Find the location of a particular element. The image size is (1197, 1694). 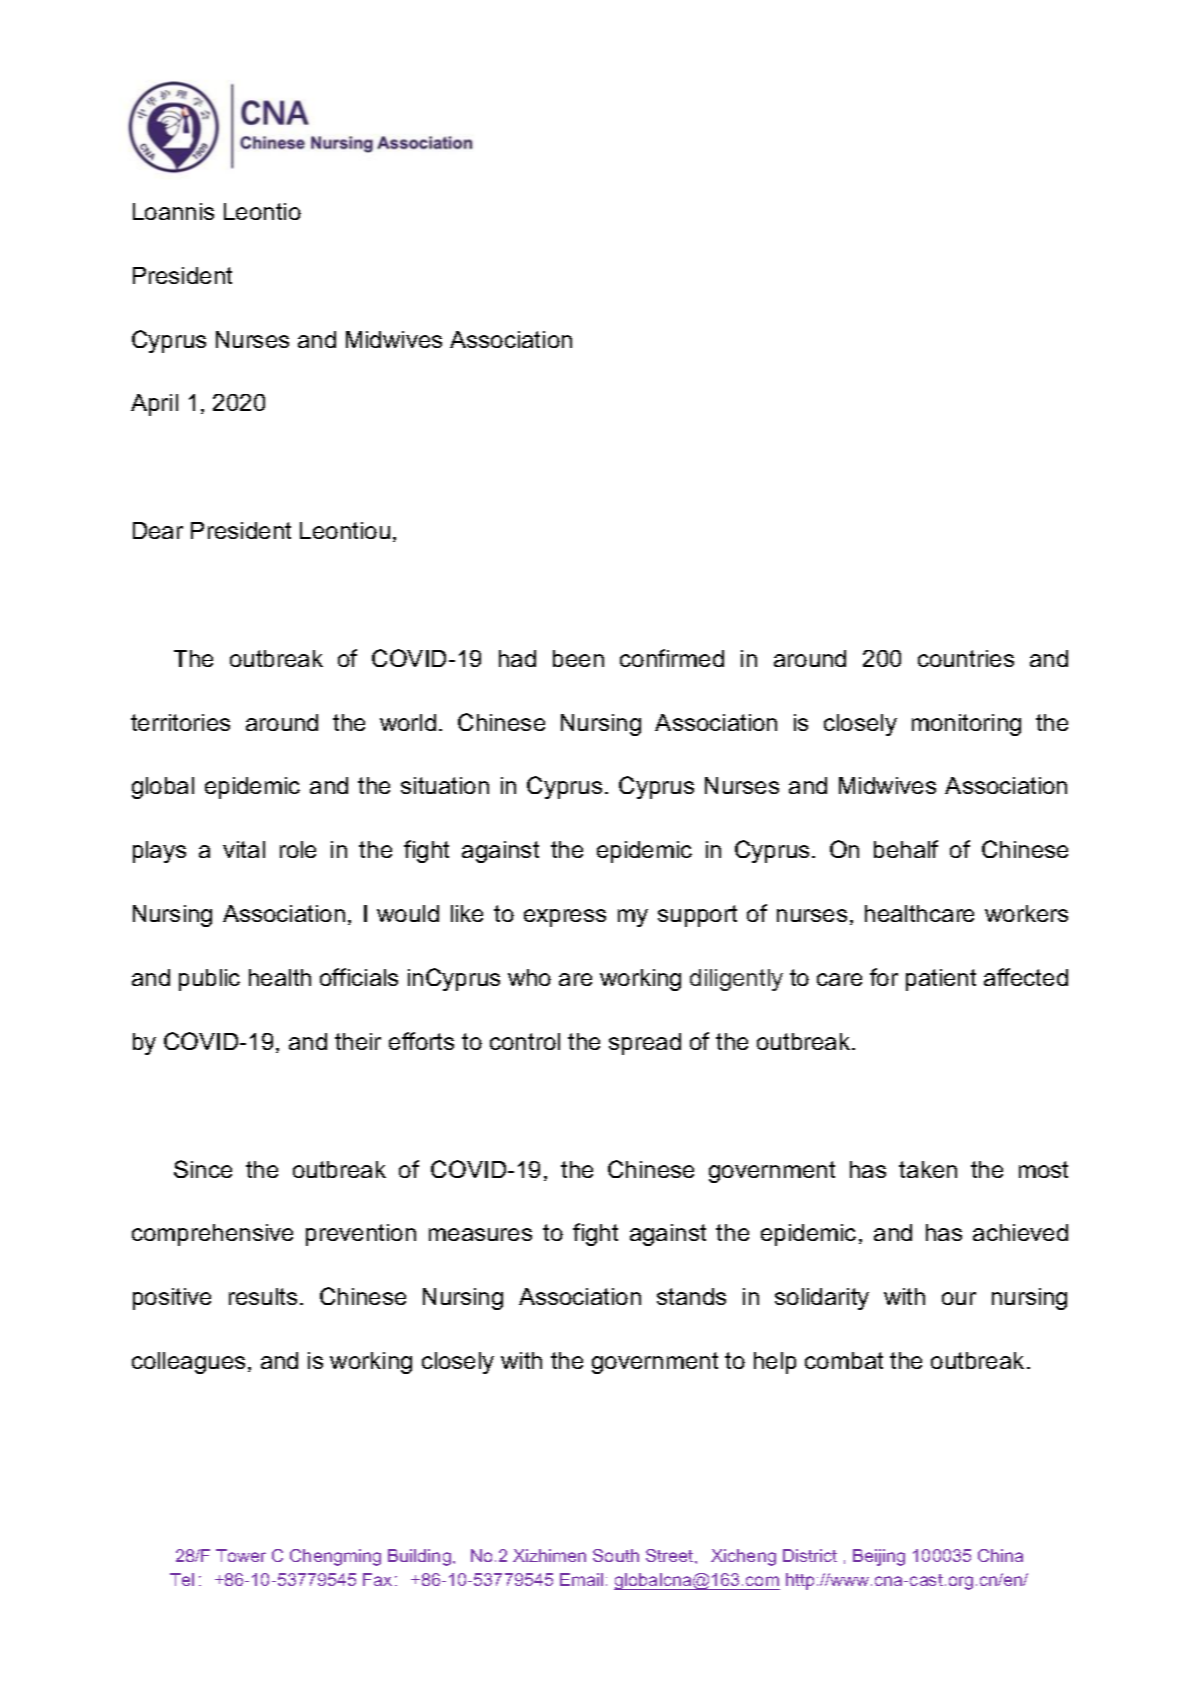

patient is located at coordinates (941, 980).
